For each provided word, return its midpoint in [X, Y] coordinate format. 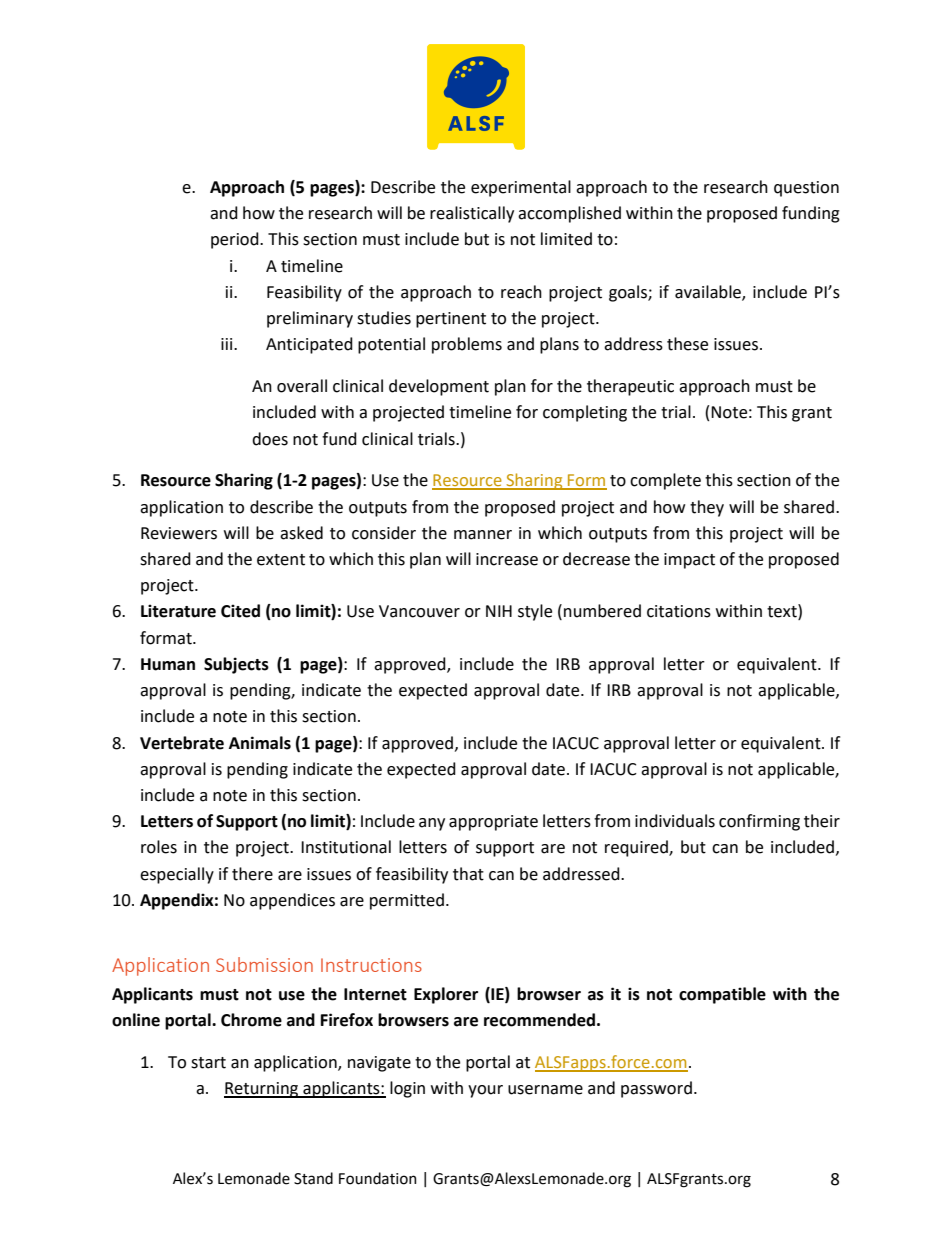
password [656, 1089]
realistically [472, 214]
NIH [499, 611]
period [236, 240]
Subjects [236, 665]
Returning [262, 1090]
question [806, 189]
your [485, 1091]
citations [679, 611]
